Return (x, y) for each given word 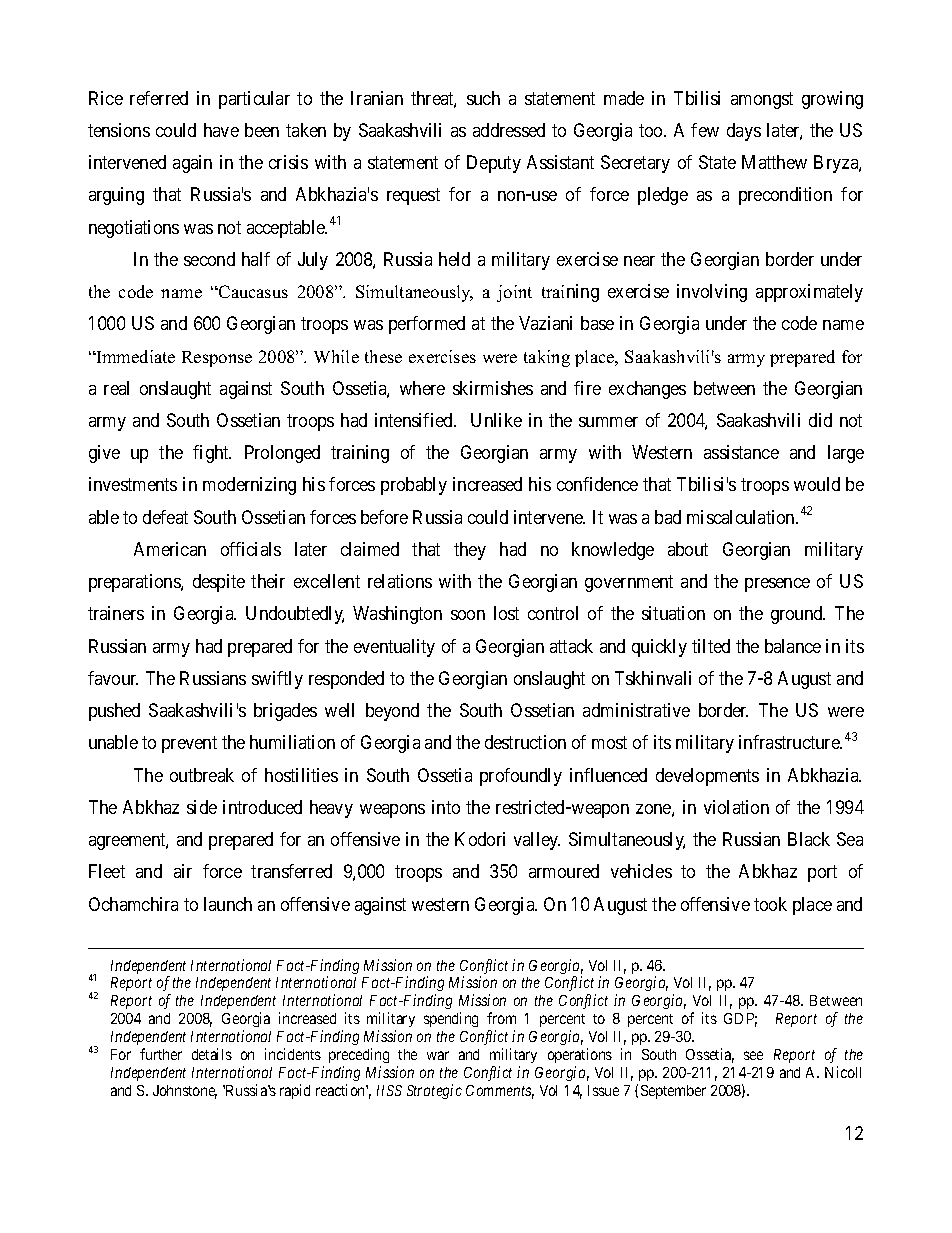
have (221, 130)
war (438, 1055)
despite (219, 583)
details (212, 1054)
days (744, 132)
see (753, 1055)
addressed (509, 130)
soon (468, 615)
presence (777, 585)
